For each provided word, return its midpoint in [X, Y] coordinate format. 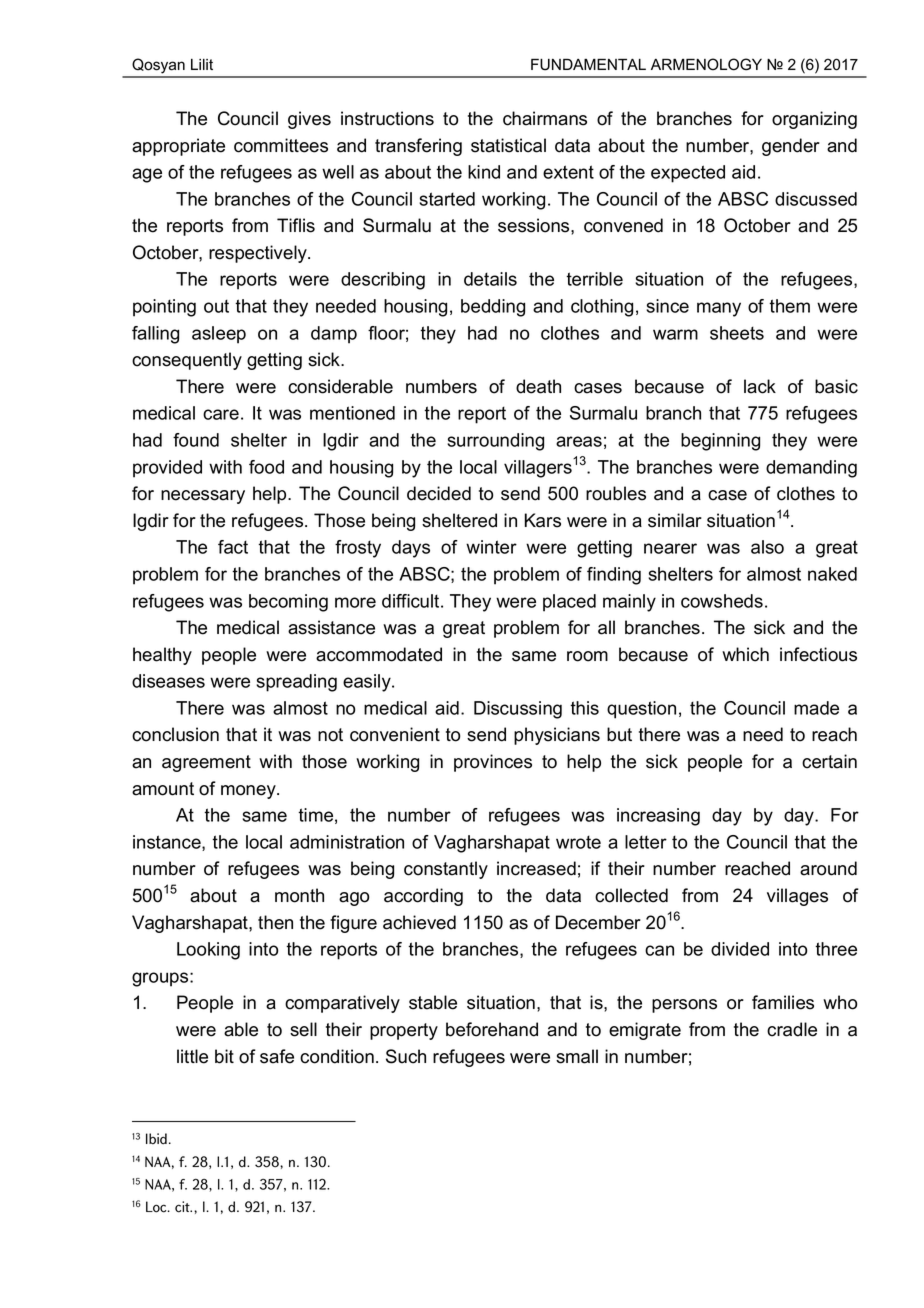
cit [183, 1207]
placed [569, 603]
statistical [508, 145]
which [745, 654]
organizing [814, 120]
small [577, 1056]
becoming [288, 603]
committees [281, 145]
